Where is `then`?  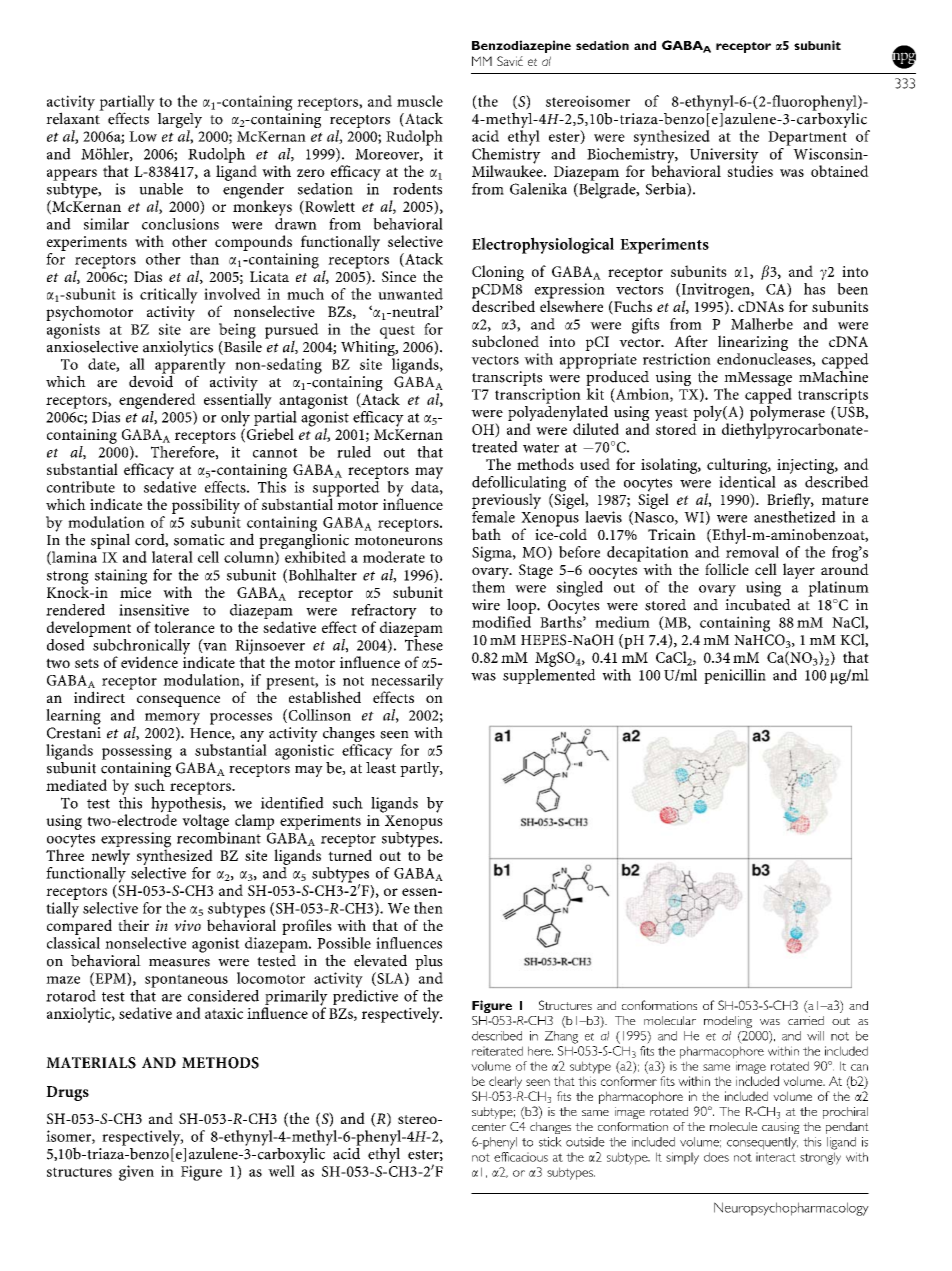 then is located at coordinates (428, 908).
